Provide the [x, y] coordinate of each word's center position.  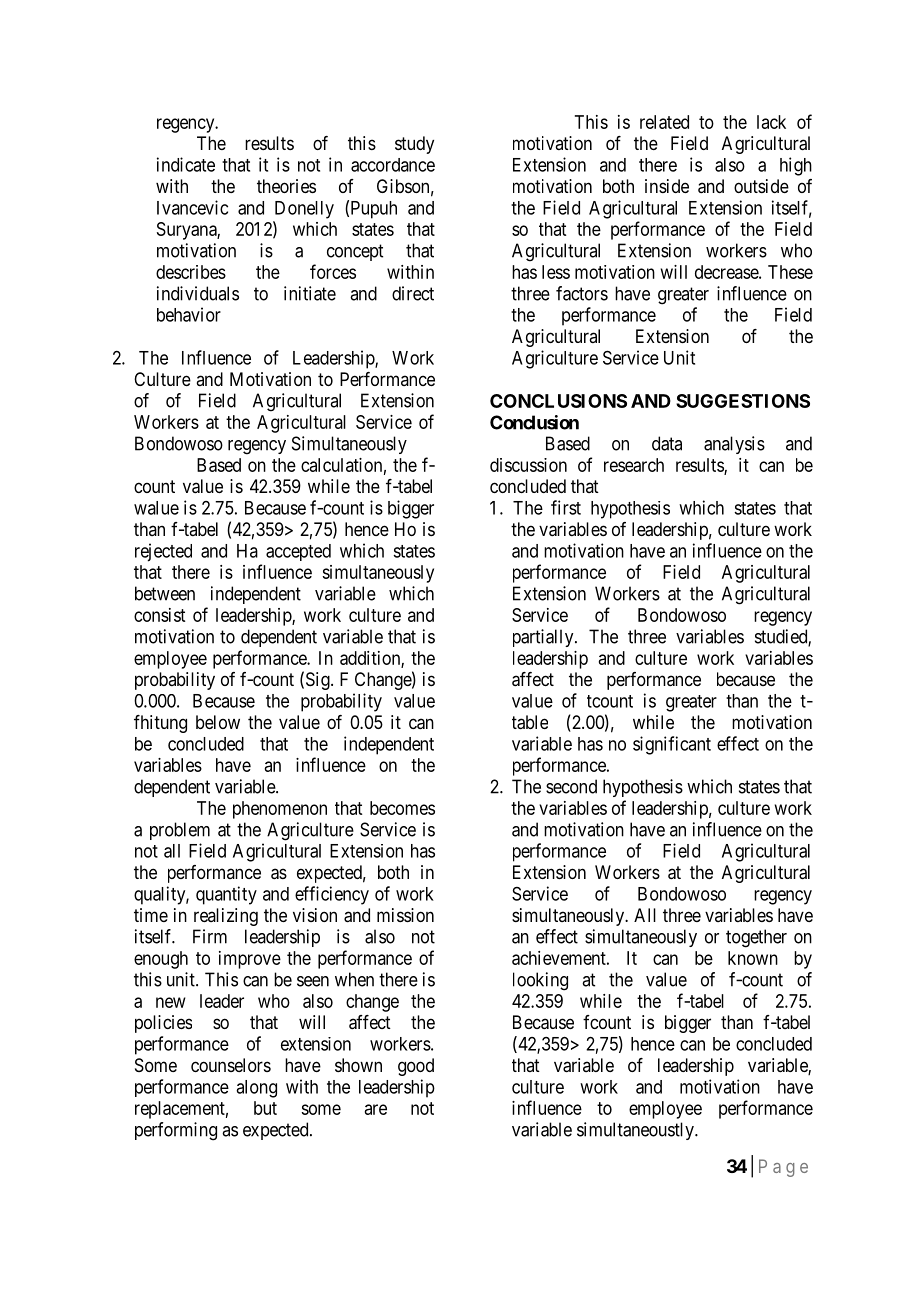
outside [761, 186]
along [256, 1089]
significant [672, 745]
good [416, 1067]
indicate [186, 164]
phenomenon [280, 810]
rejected [163, 552]
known [753, 958]
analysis [734, 445]
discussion [528, 465]
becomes [402, 808]
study [414, 145]
